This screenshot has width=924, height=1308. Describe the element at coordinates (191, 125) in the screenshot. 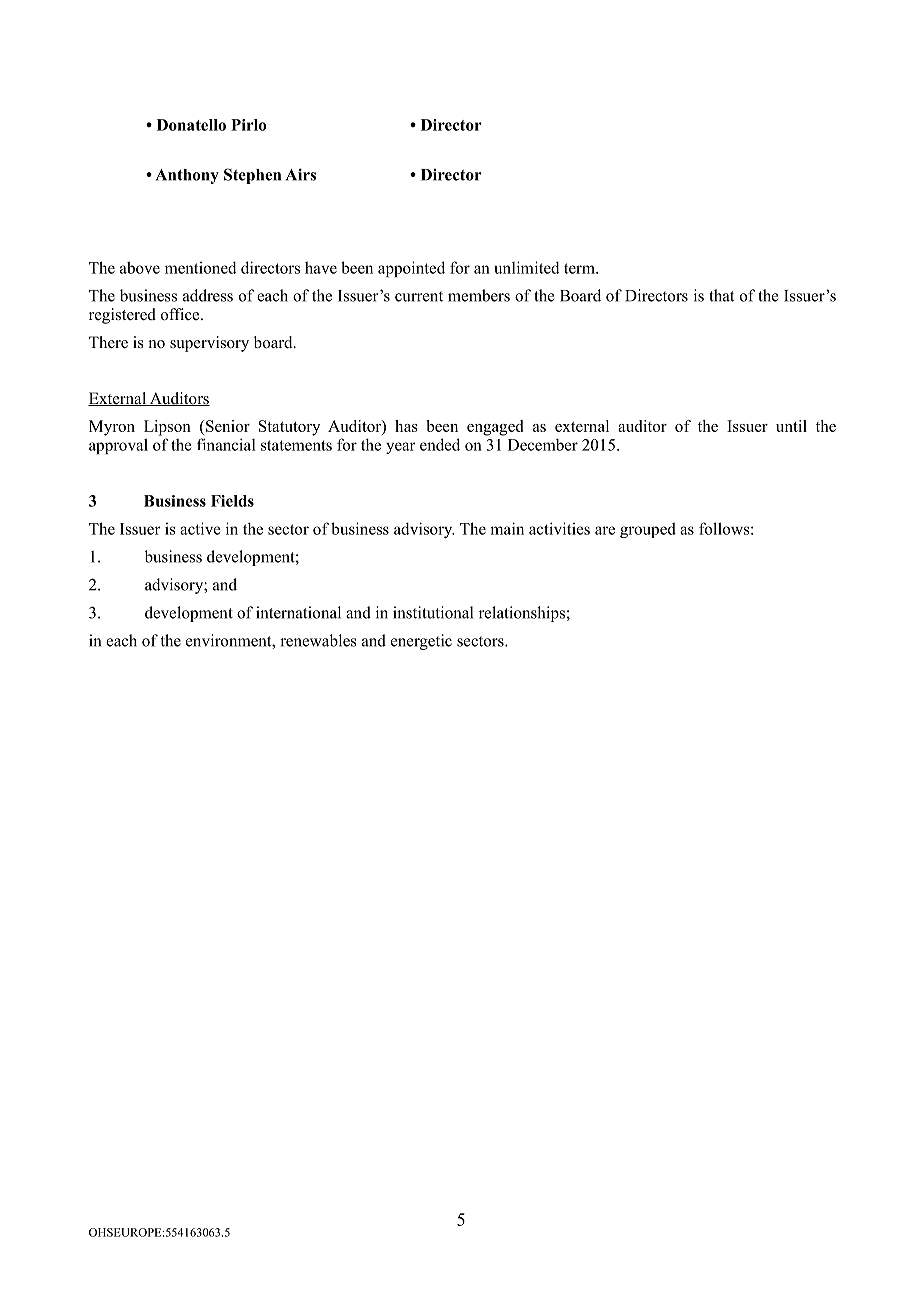

I see `Donatello` at that location.
